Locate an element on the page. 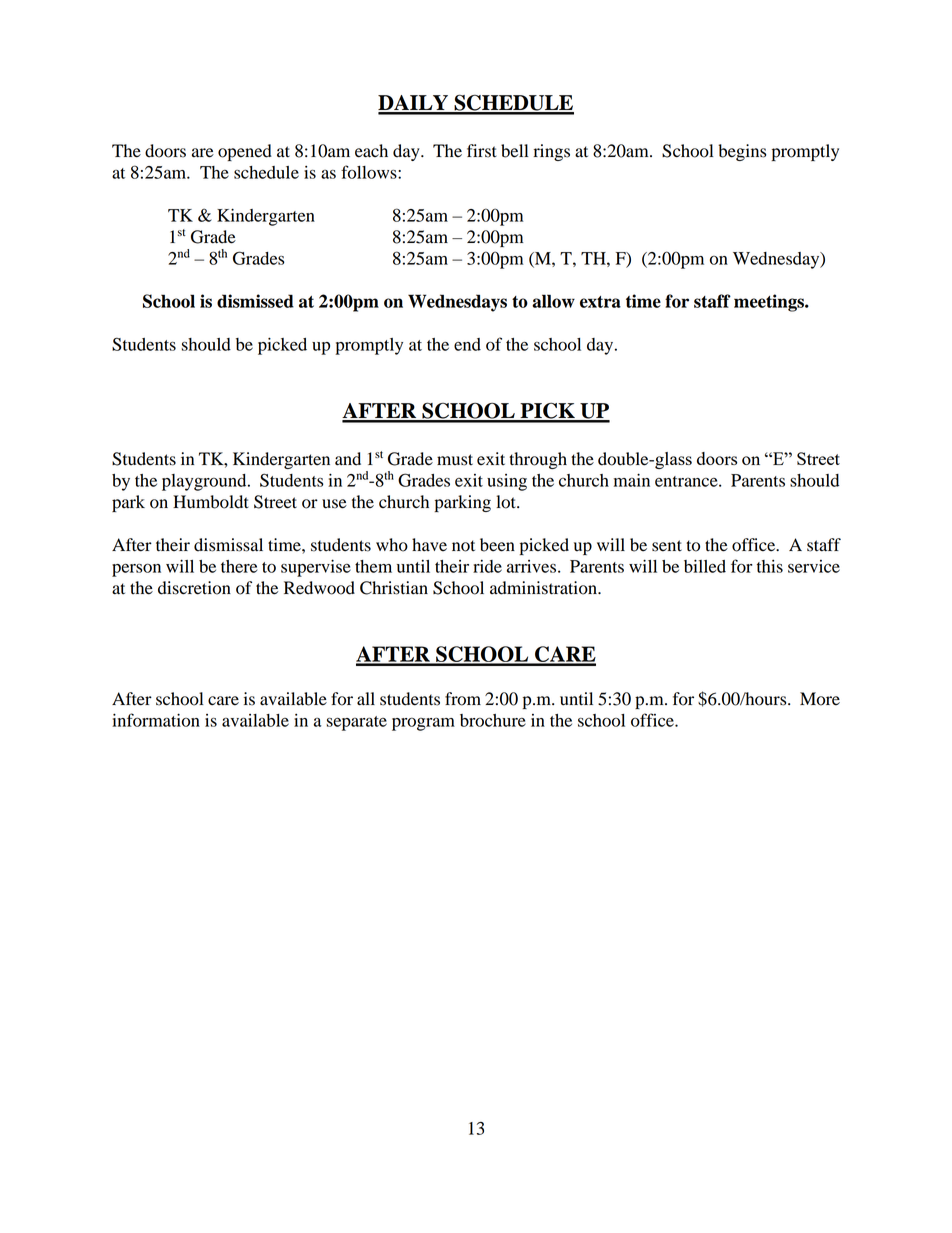  there is located at coordinates (239, 566).
